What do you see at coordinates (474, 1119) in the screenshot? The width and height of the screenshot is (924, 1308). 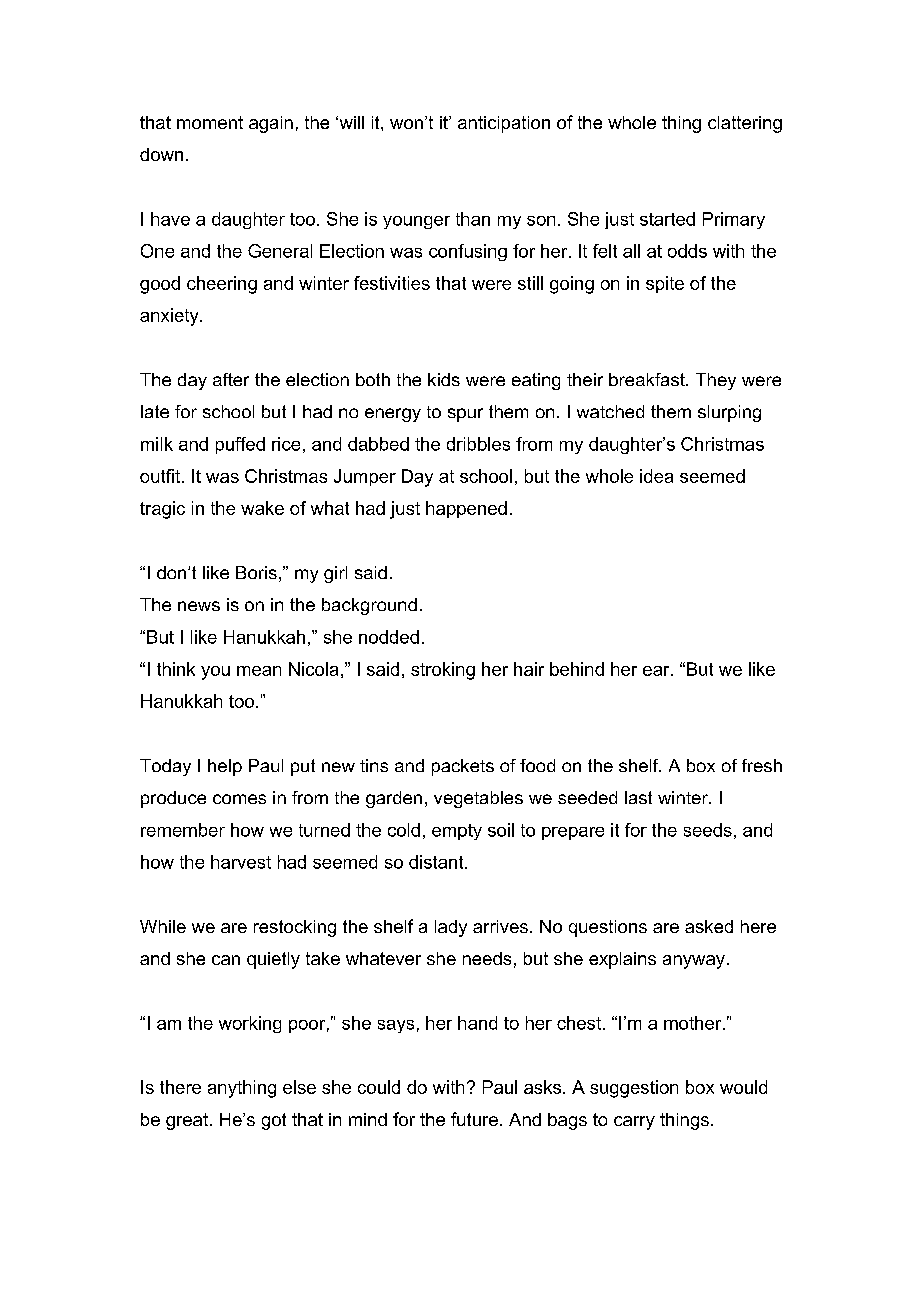 I see `future` at bounding box center [474, 1119].
